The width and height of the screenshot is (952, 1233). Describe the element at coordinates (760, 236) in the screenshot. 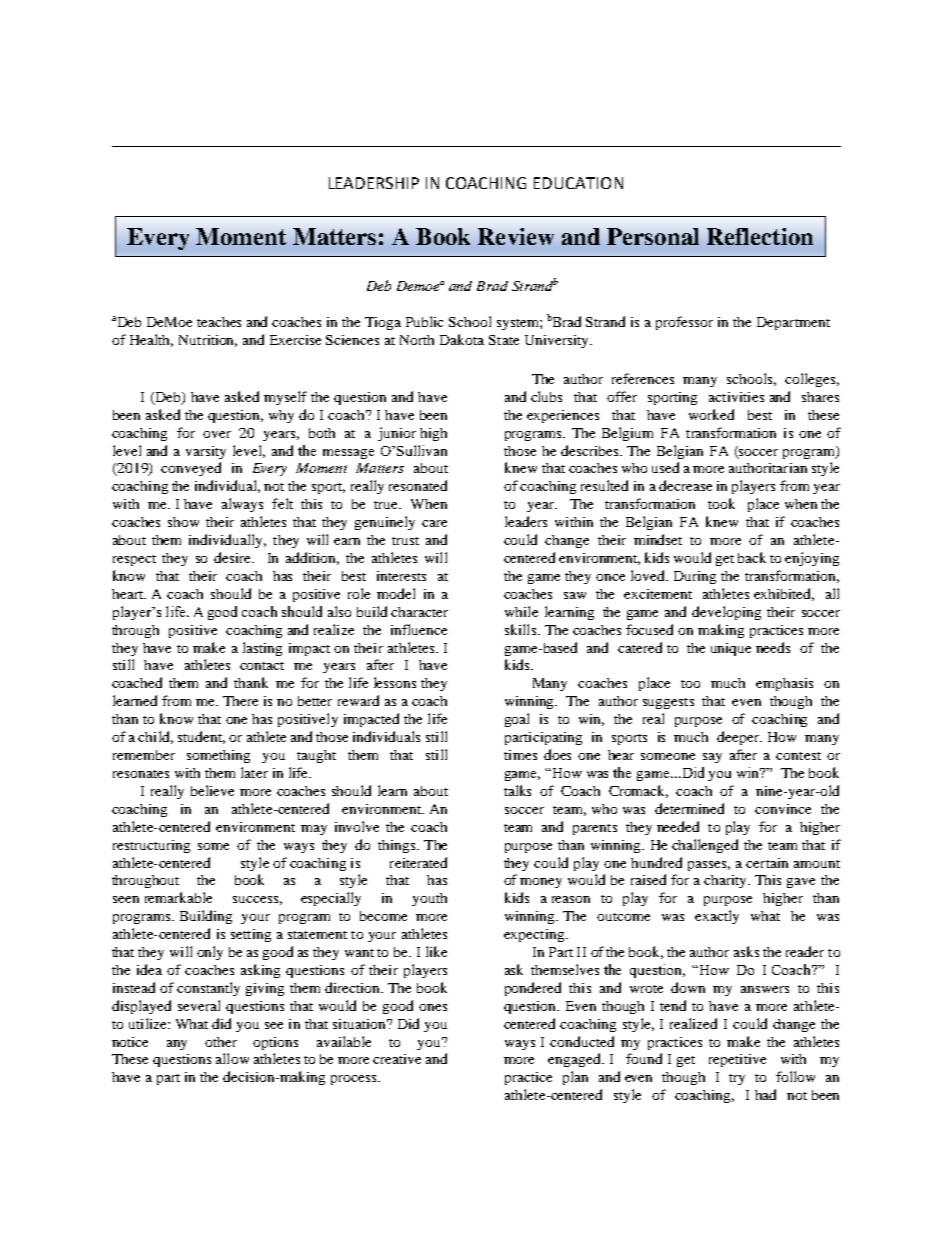

I see `Reflection` at that location.
